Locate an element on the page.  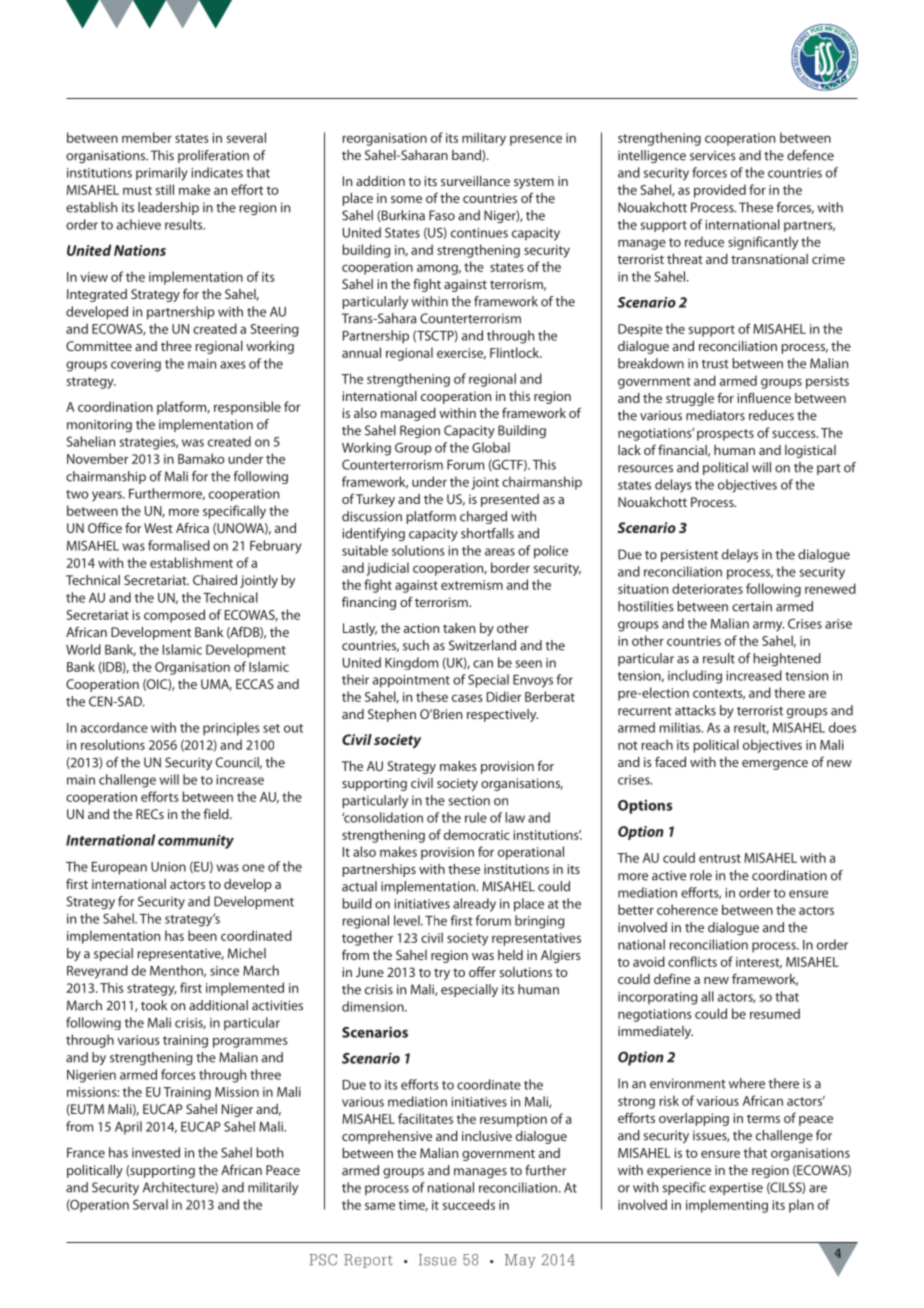
surveillance is located at coordinates (475, 181).
